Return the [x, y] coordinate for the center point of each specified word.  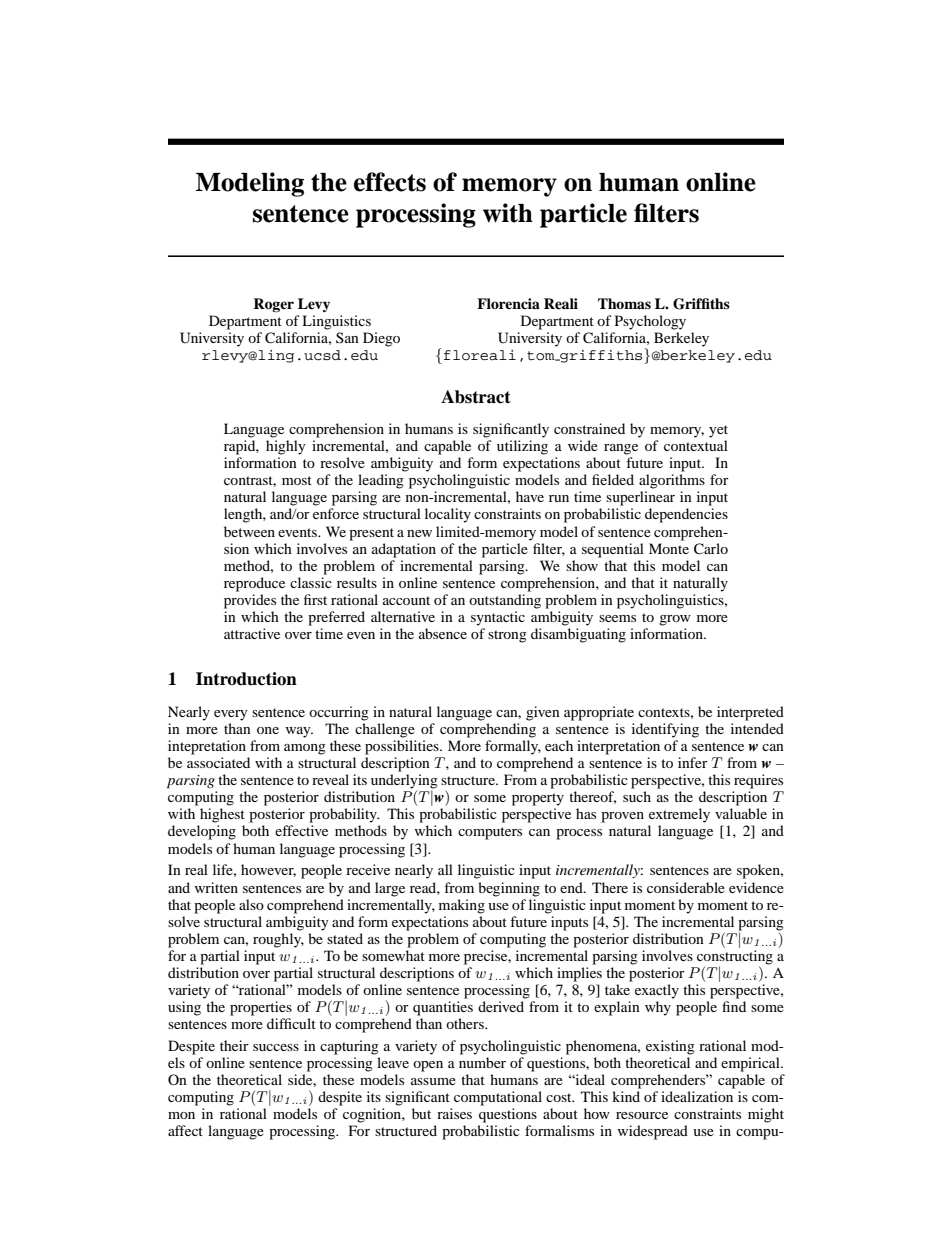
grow [675, 620]
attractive [252, 633]
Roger [273, 305]
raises [454, 1113]
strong [507, 636]
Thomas [624, 303]
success [276, 1047]
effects [390, 182]
